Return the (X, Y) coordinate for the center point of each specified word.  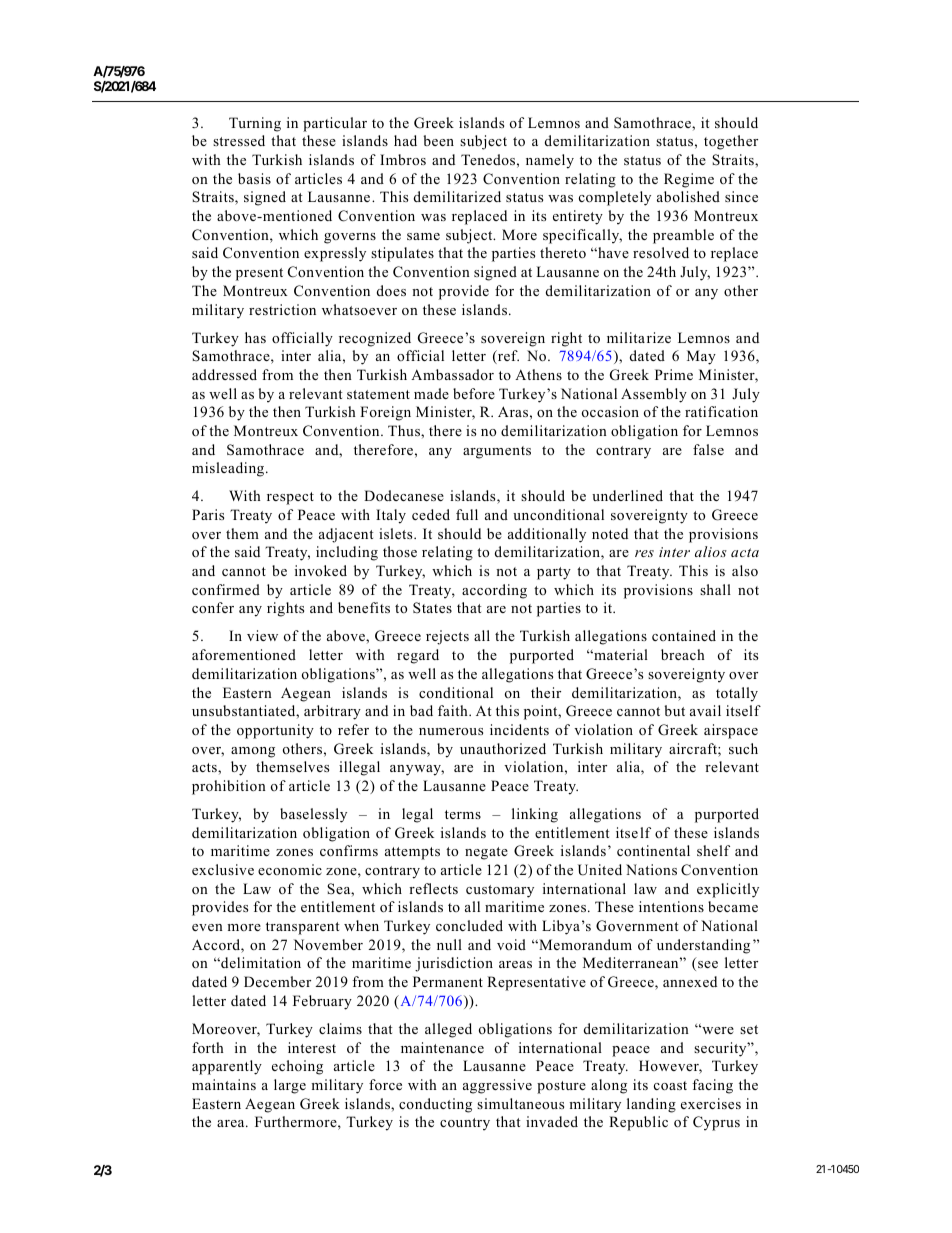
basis (254, 178)
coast (670, 1085)
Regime (689, 180)
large (290, 1086)
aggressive (497, 1086)
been (438, 140)
